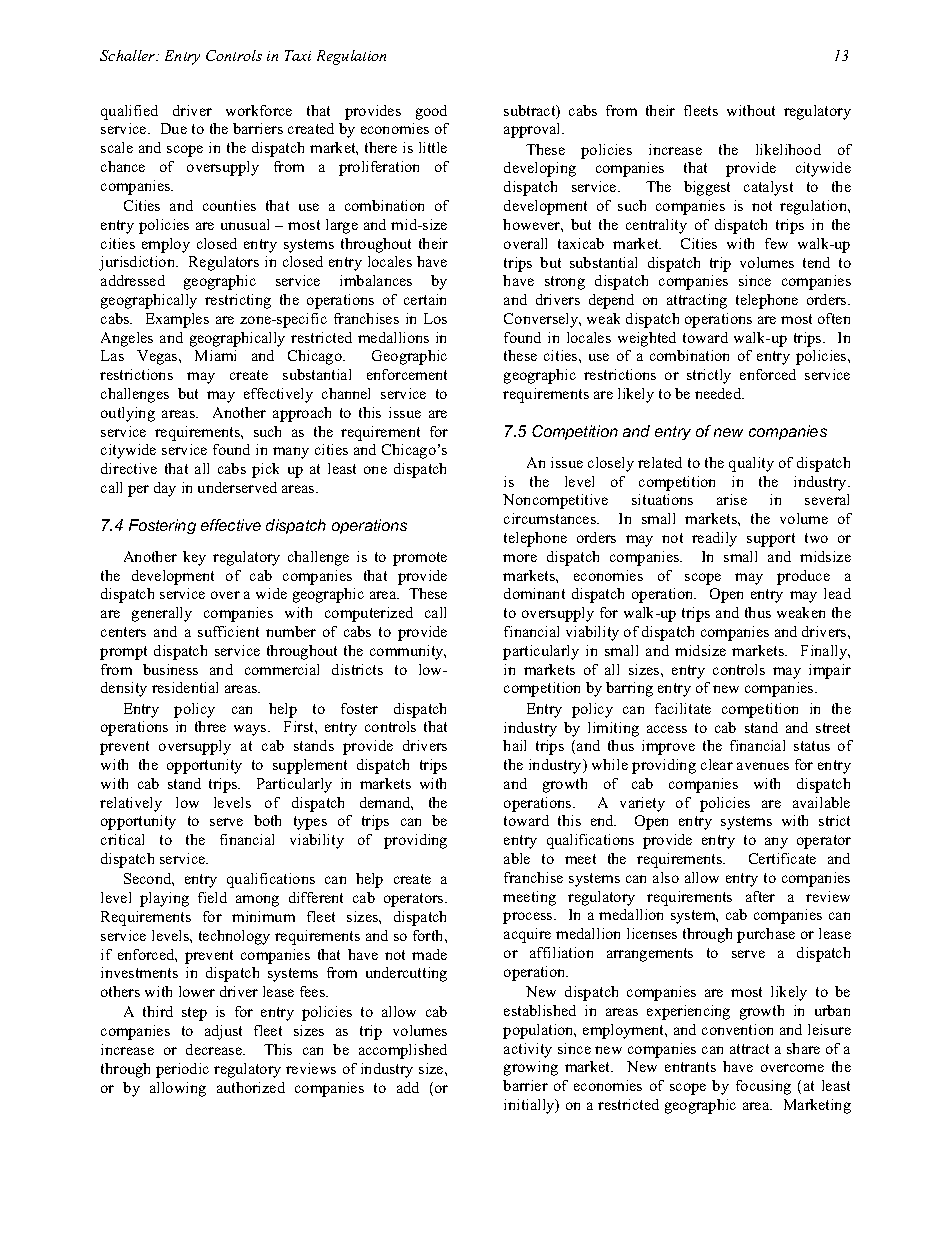 The image size is (952, 1233). Describe the element at coordinates (174, 128) in the screenshot. I see `Due` at that location.
